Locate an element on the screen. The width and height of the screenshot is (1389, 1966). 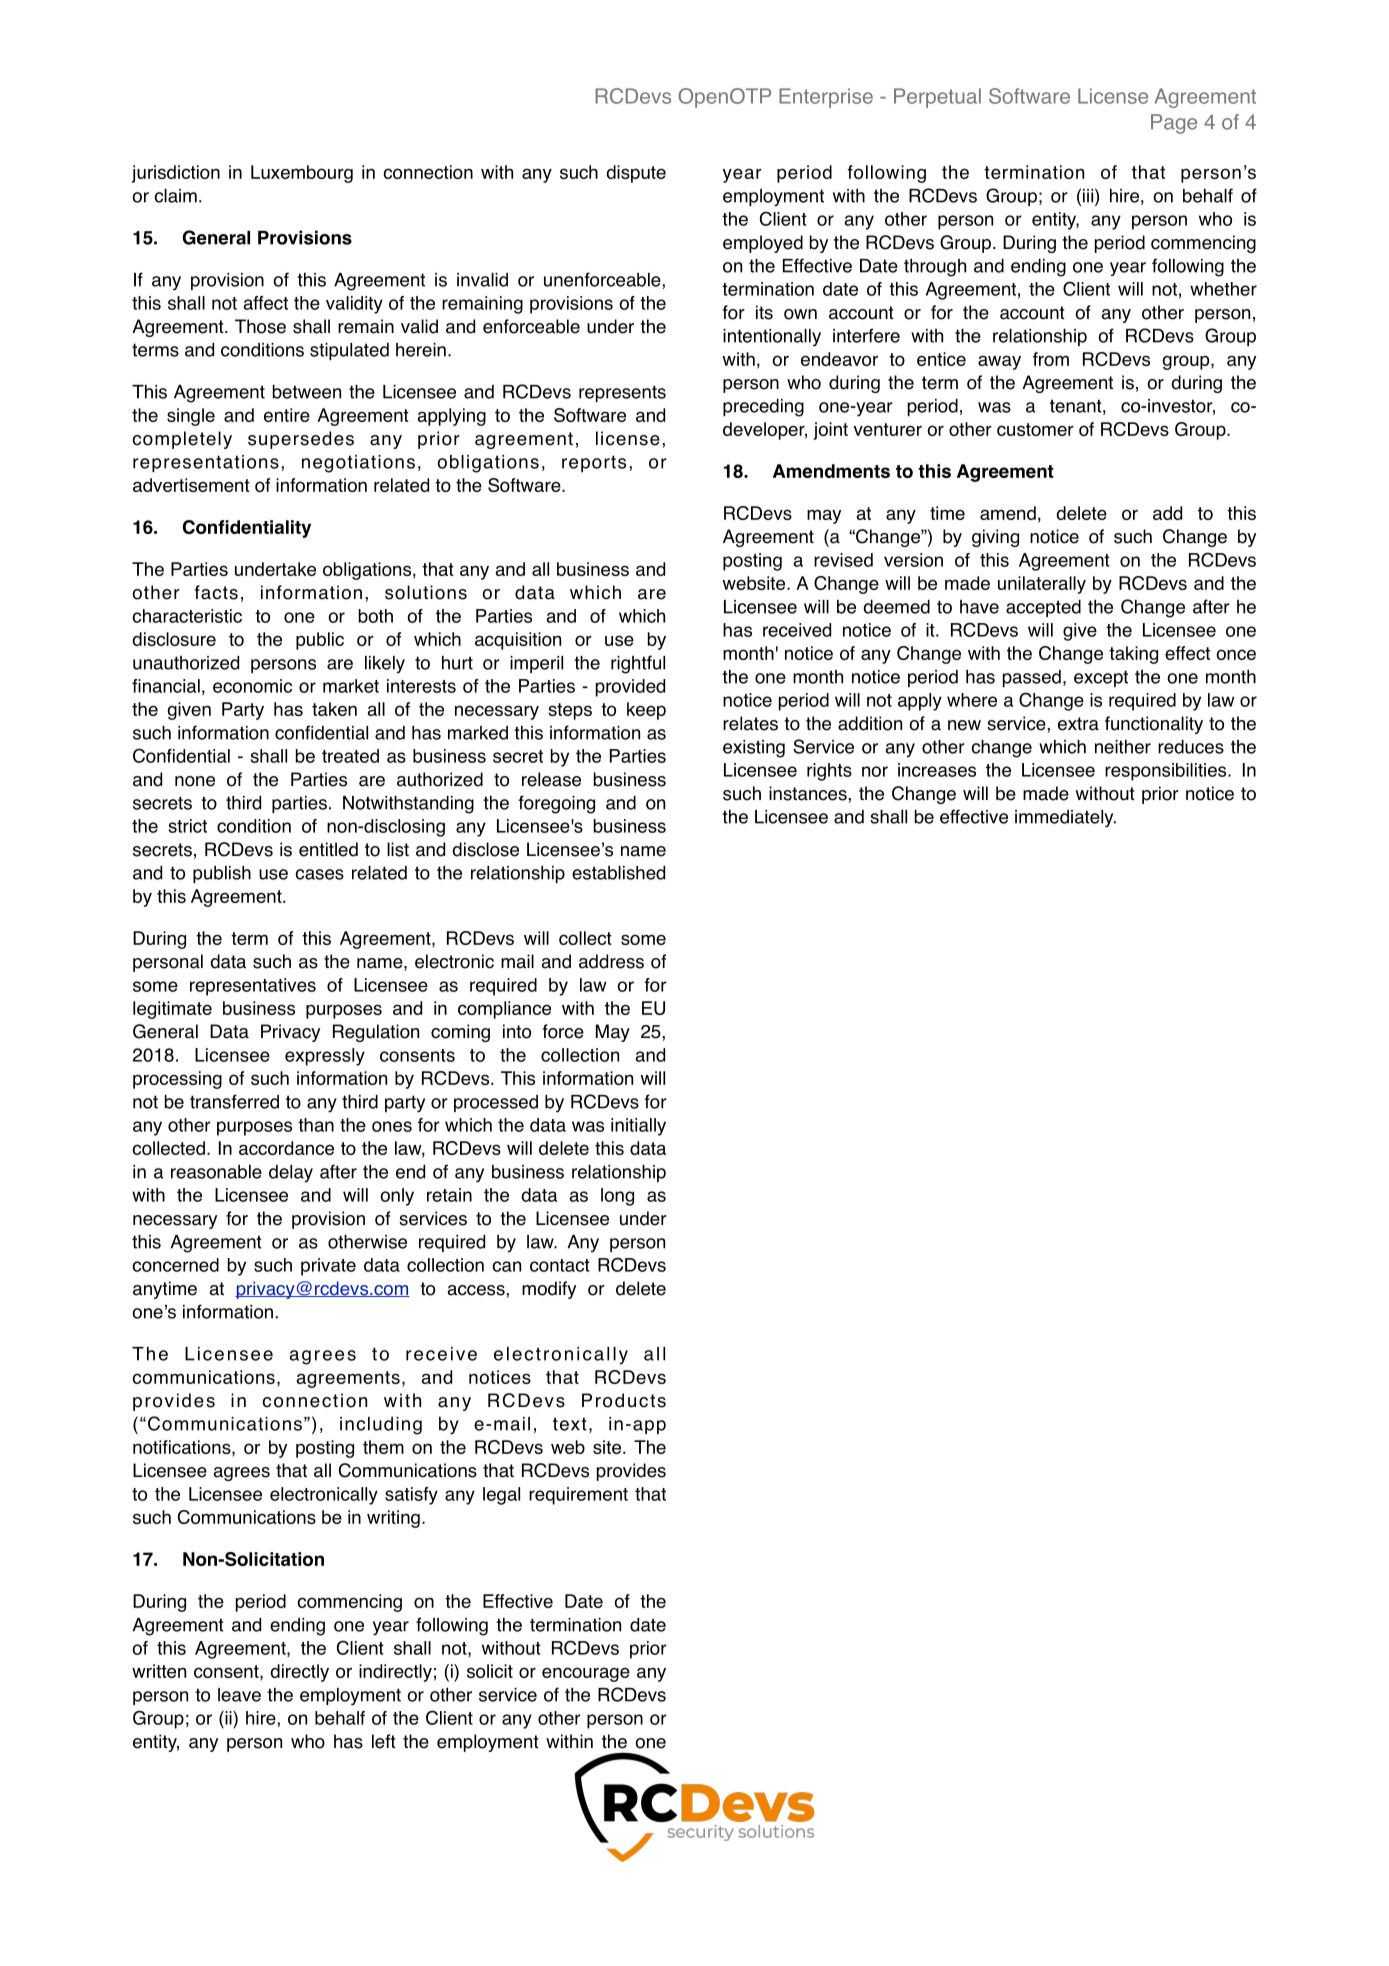
iii is located at coordinates (1088, 196).
